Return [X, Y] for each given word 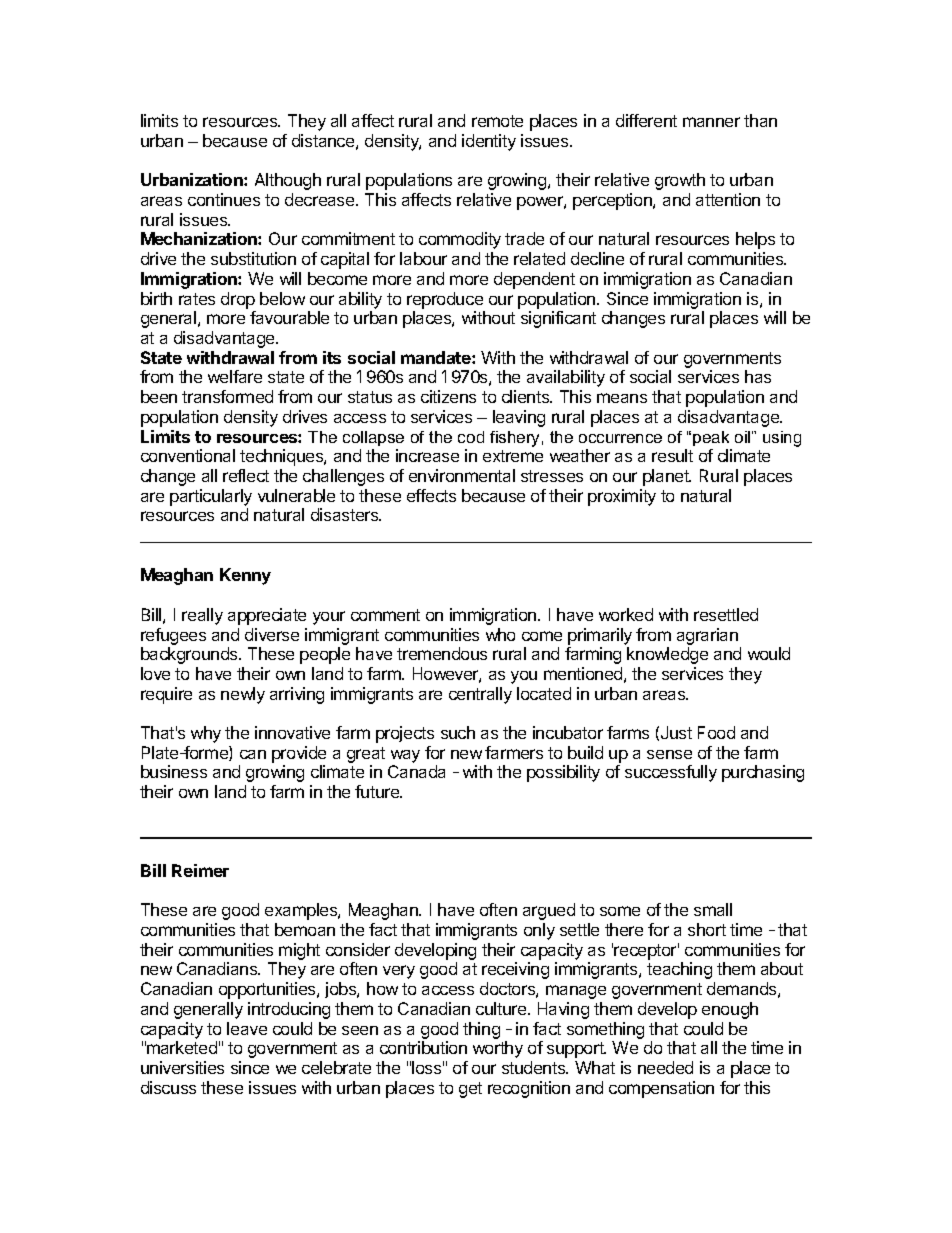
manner [711, 122]
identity [489, 142]
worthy [498, 1049]
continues [224, 199]
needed [665, 1067]
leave [247, 1028]
